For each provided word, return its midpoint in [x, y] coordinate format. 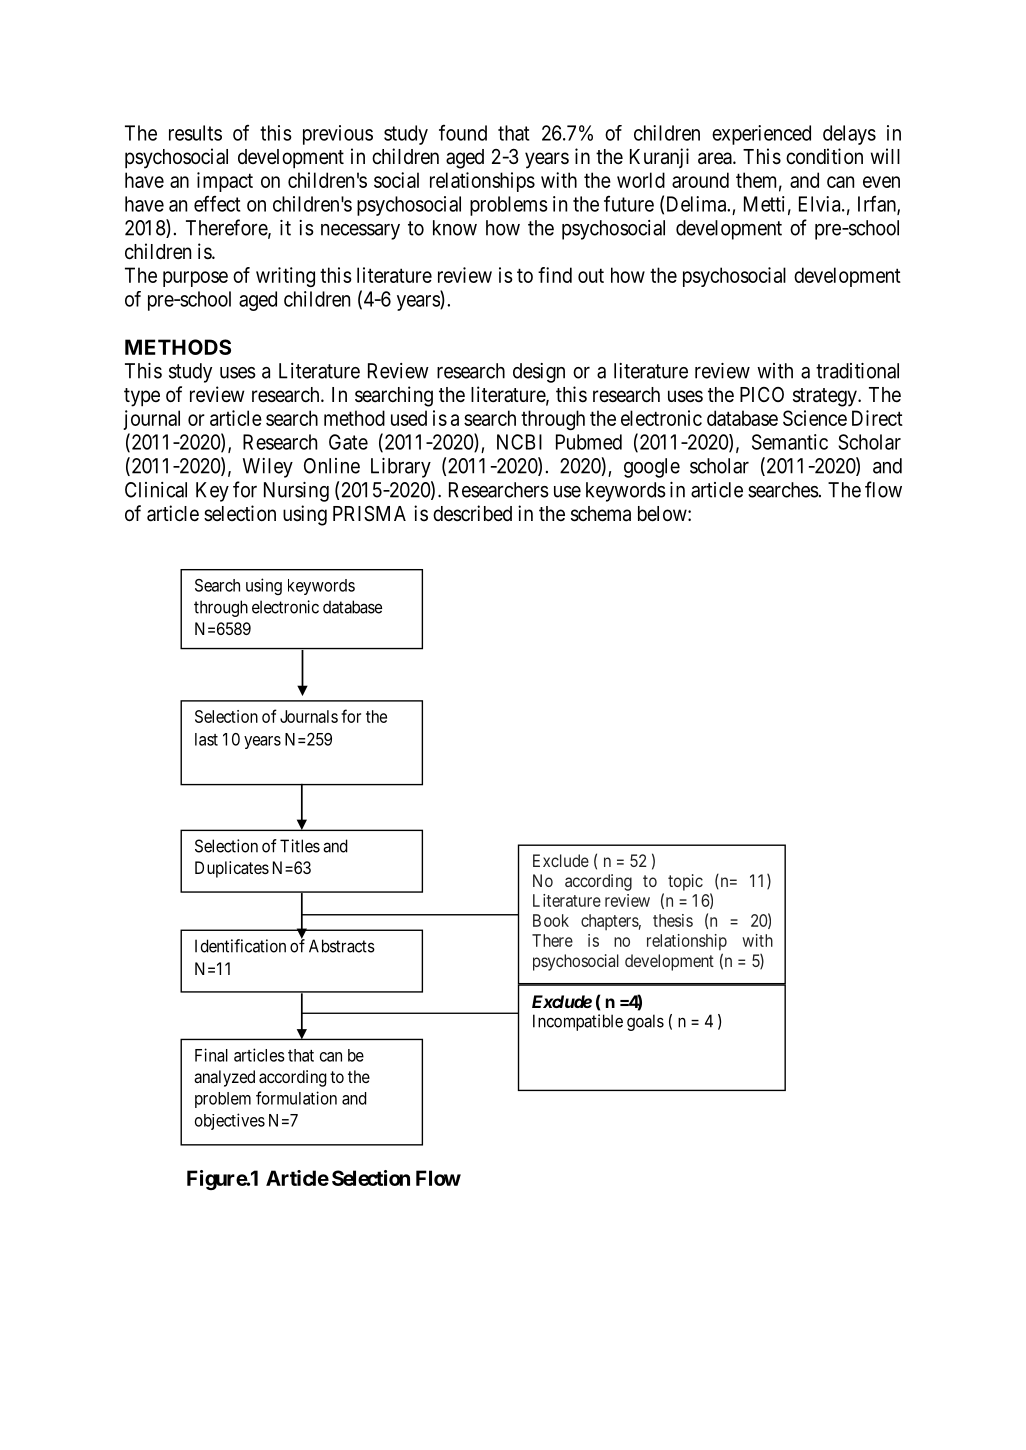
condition [824, 156]
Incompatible [578, 1022]
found [463, 132]
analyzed [224, 1078]
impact [225, 182]
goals [645, 1022]
